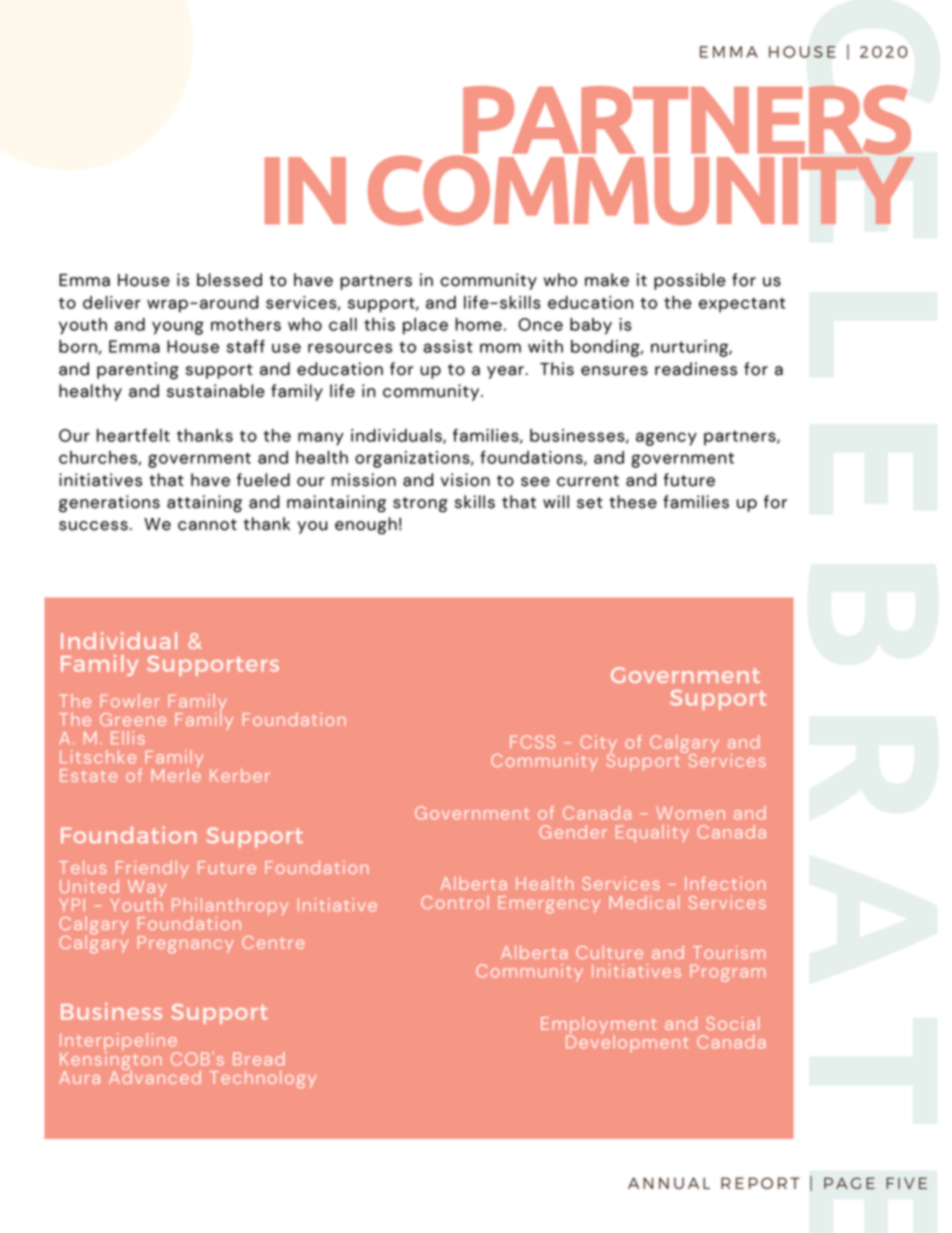  I want to click on young, so click(178, 328).
